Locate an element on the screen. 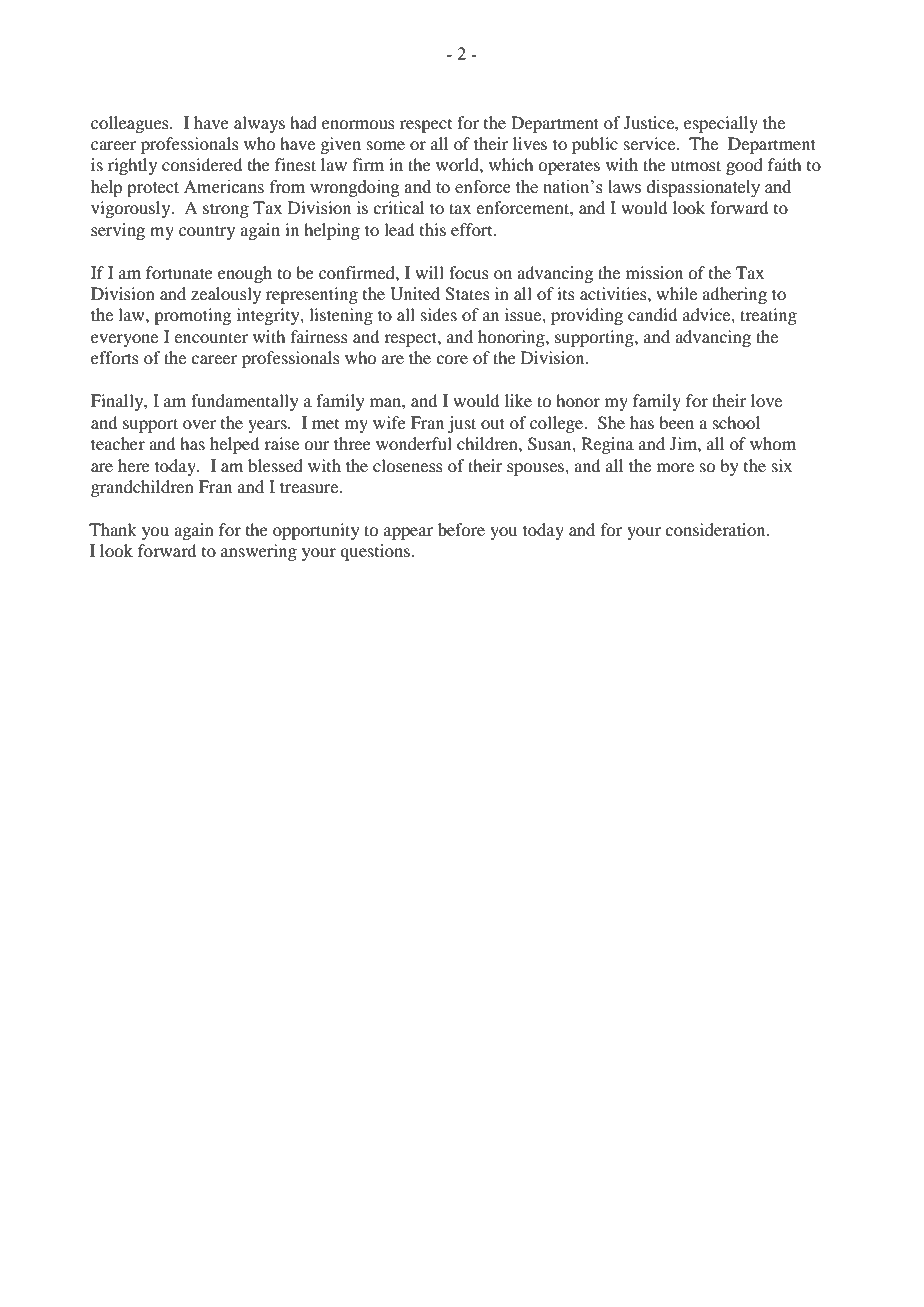  fundamentally is located at coordinates (245, 402).
